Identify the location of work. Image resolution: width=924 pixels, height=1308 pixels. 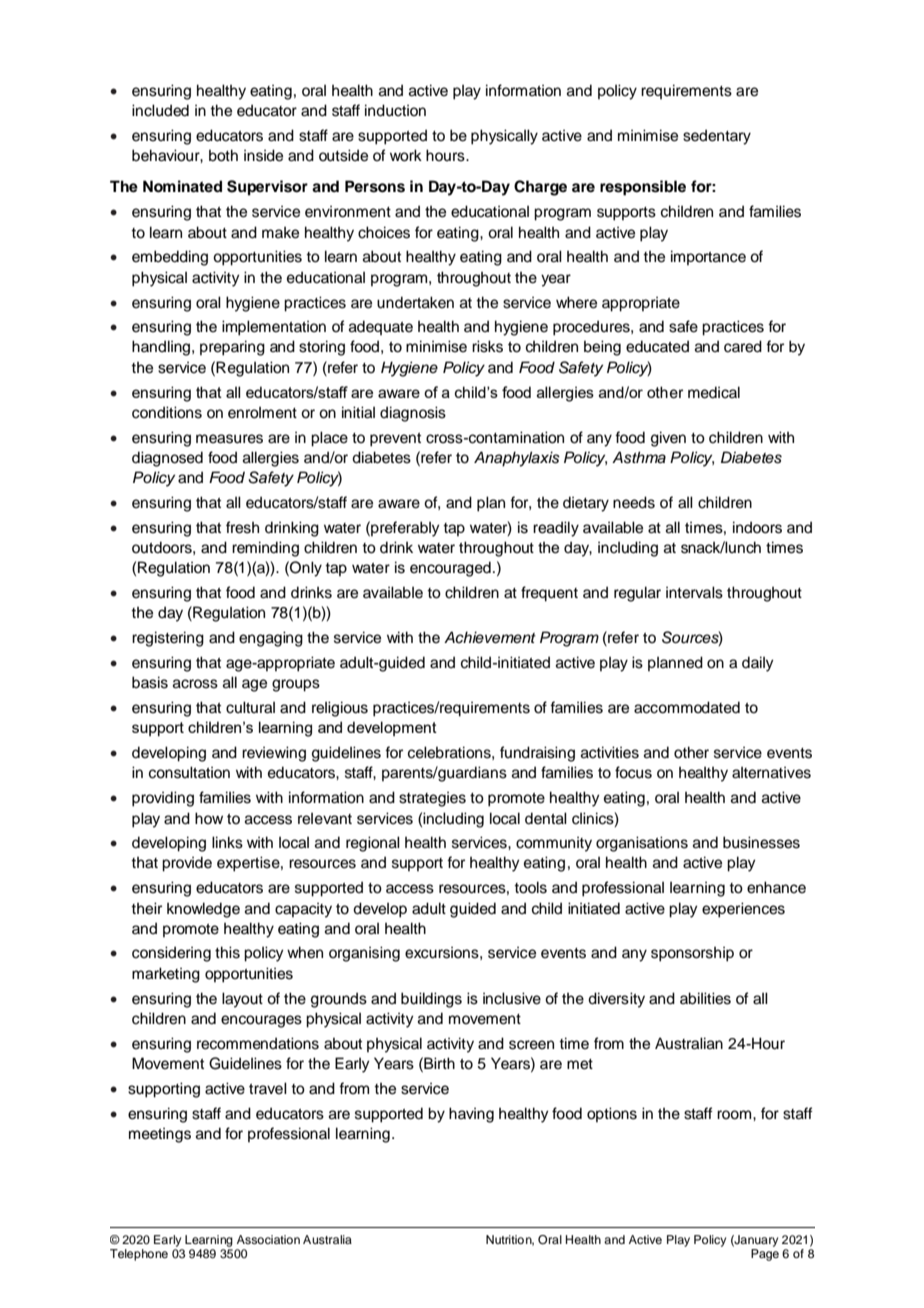
(406, 155).
